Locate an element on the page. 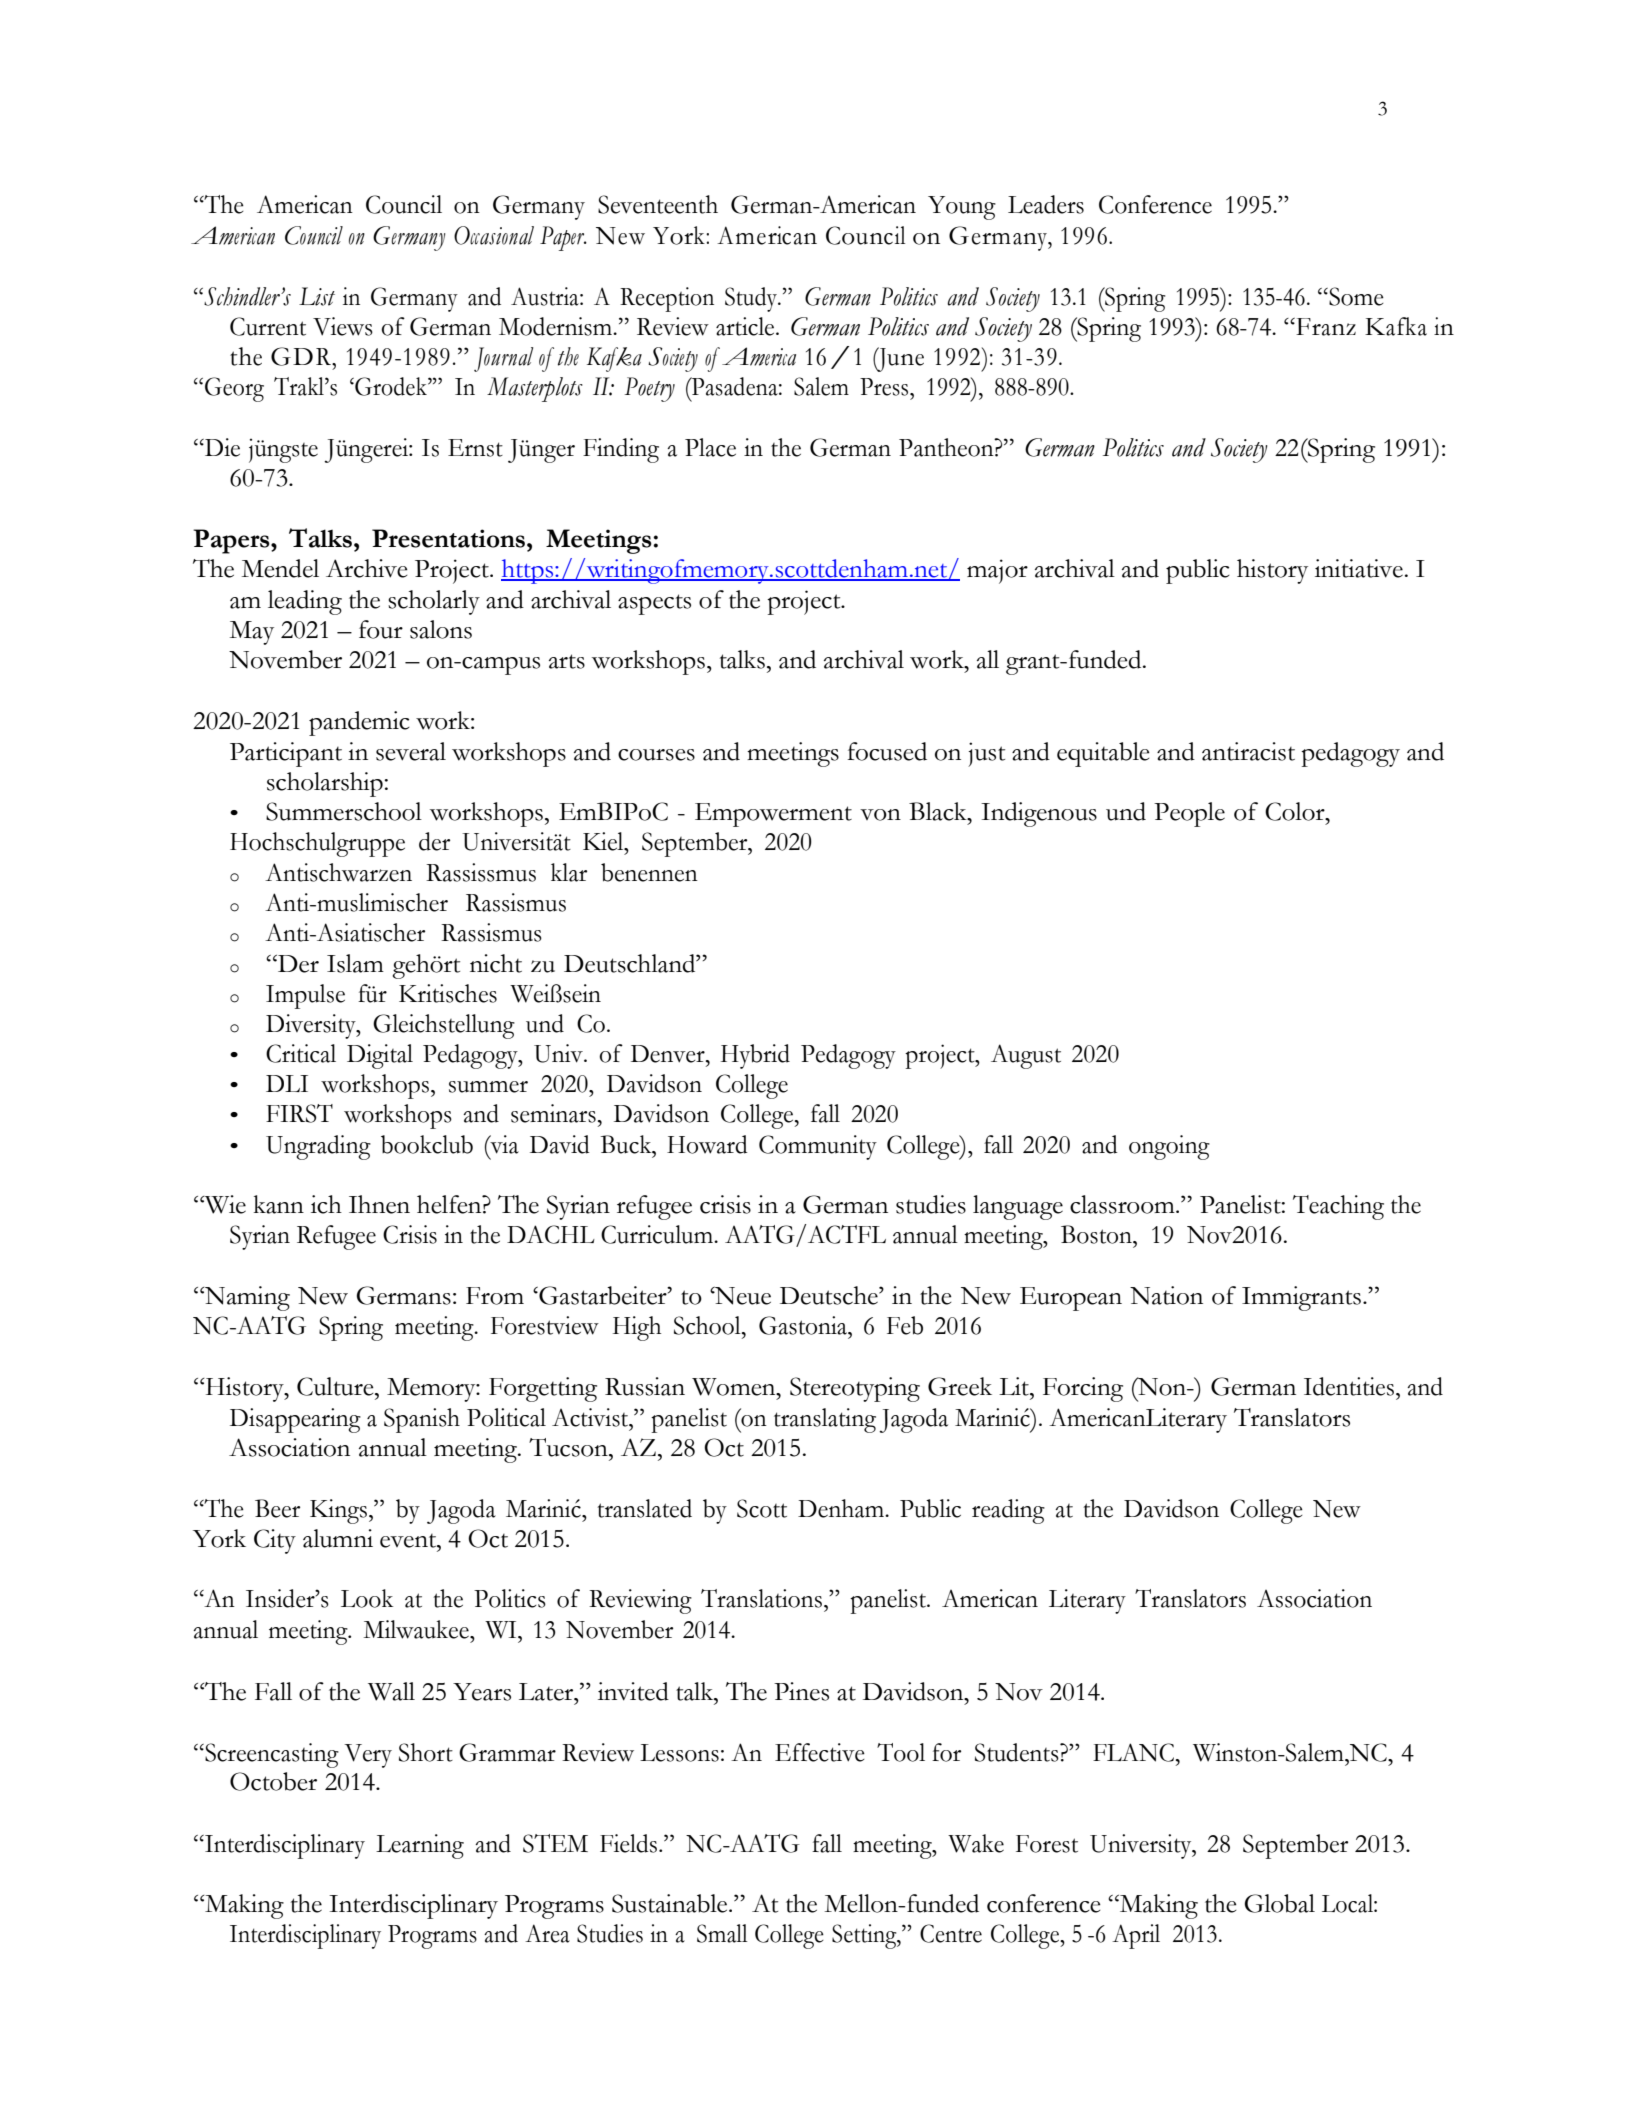 This document has width=1643, height=2126. Global is located at coordinates (1280, 1903).
